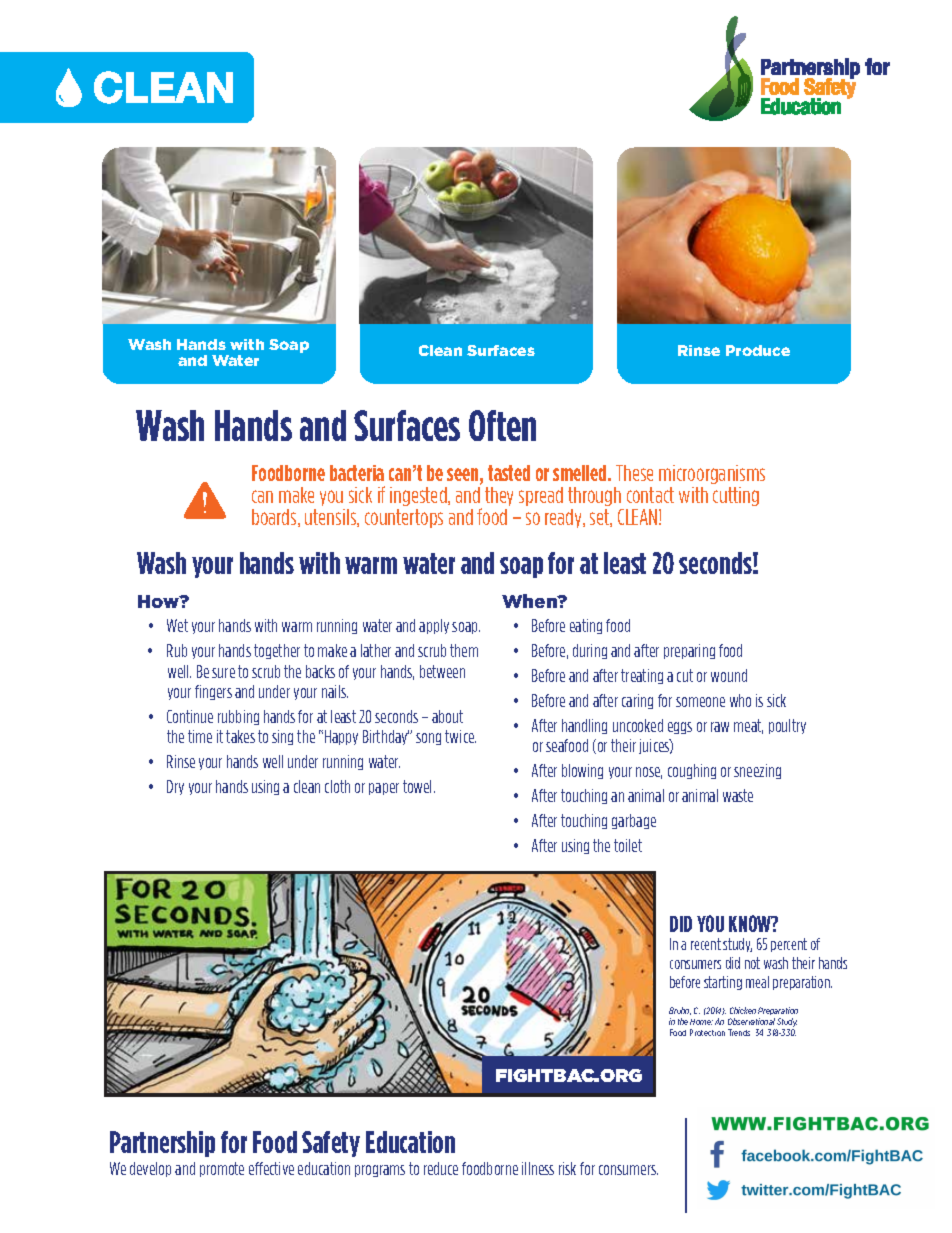 The width and height of the page is (952, 1233). What do you see at coordinates (222, 1169) in the page?
I see `promote` at bounding box center [222, 1169].
